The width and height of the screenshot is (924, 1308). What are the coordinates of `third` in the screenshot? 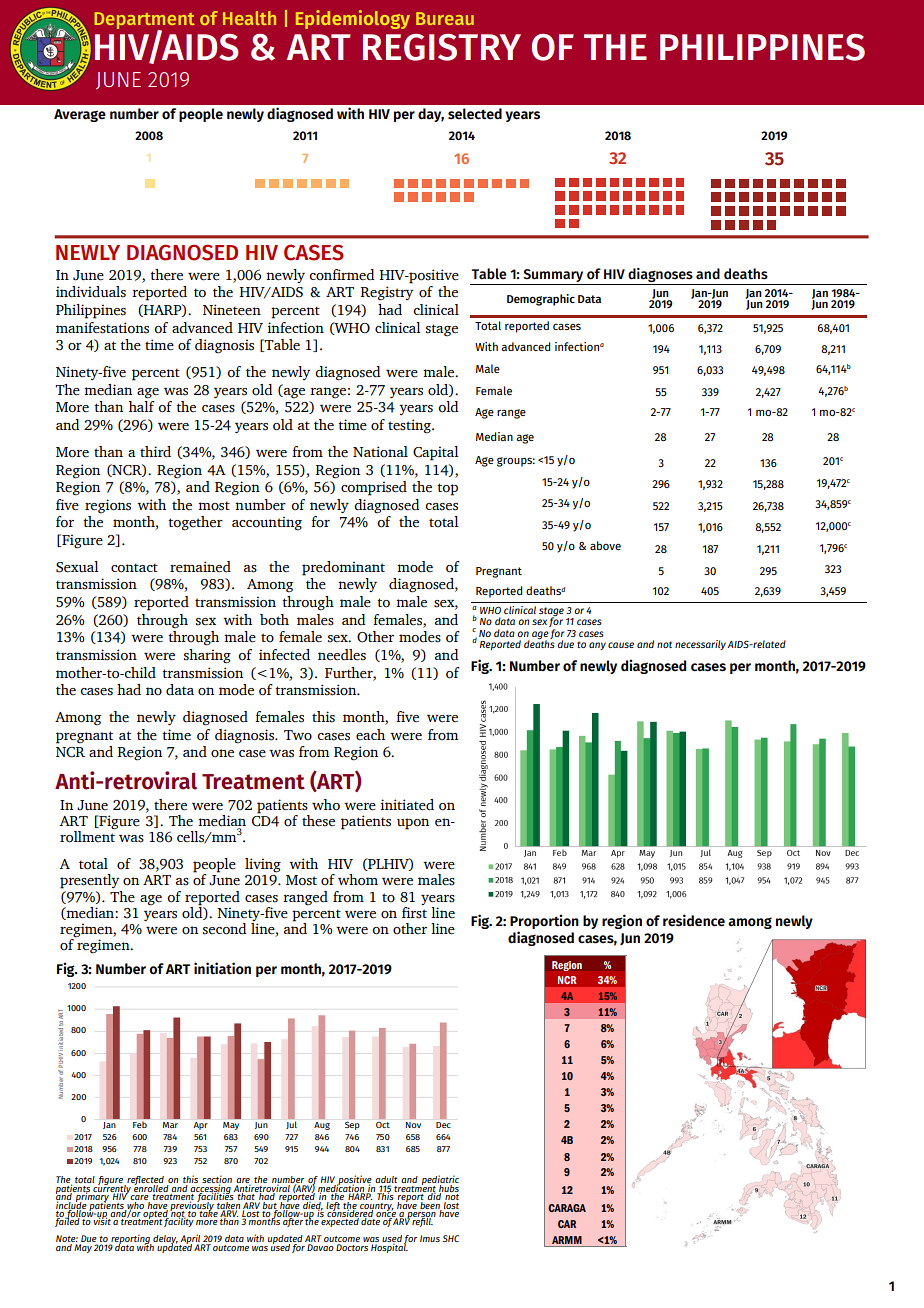 It's located at (155, 452).
